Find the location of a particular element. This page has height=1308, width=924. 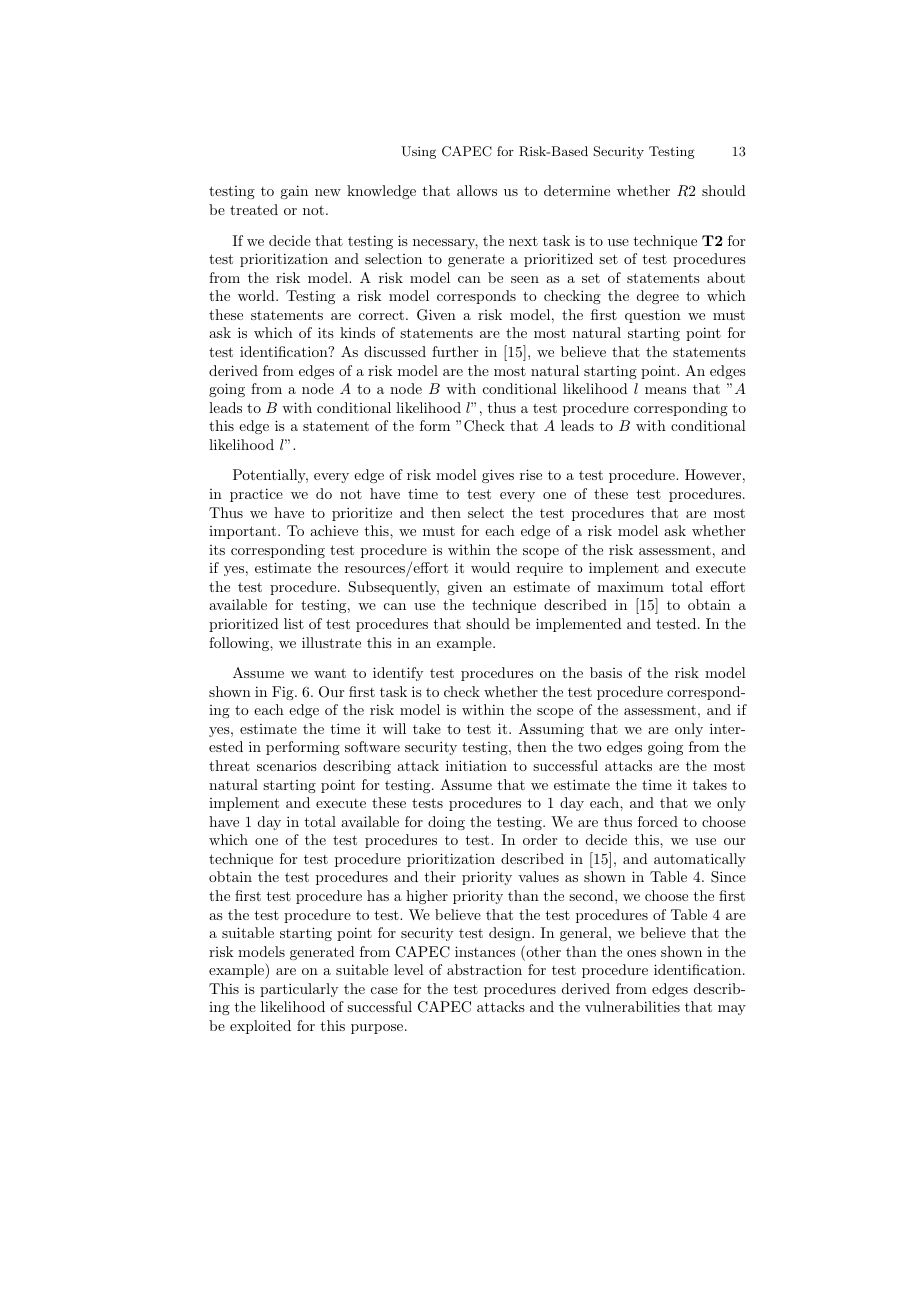

gain is located at coordinates (294, 192).
